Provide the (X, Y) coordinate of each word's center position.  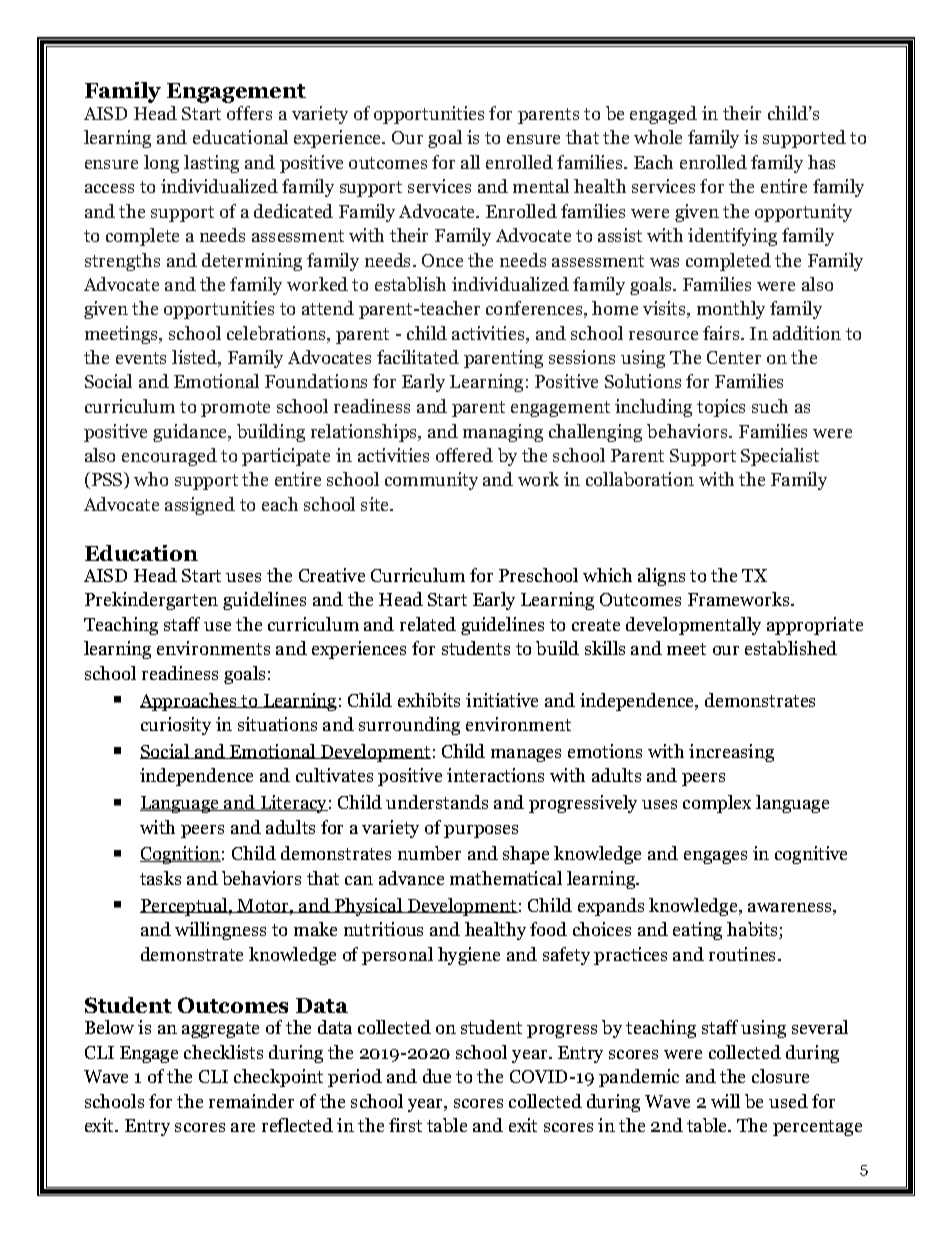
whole (658, 137)
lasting (211, 164)
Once (442, 260)
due (437, 1076)
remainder (251, 1101)
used (788, 1101)
